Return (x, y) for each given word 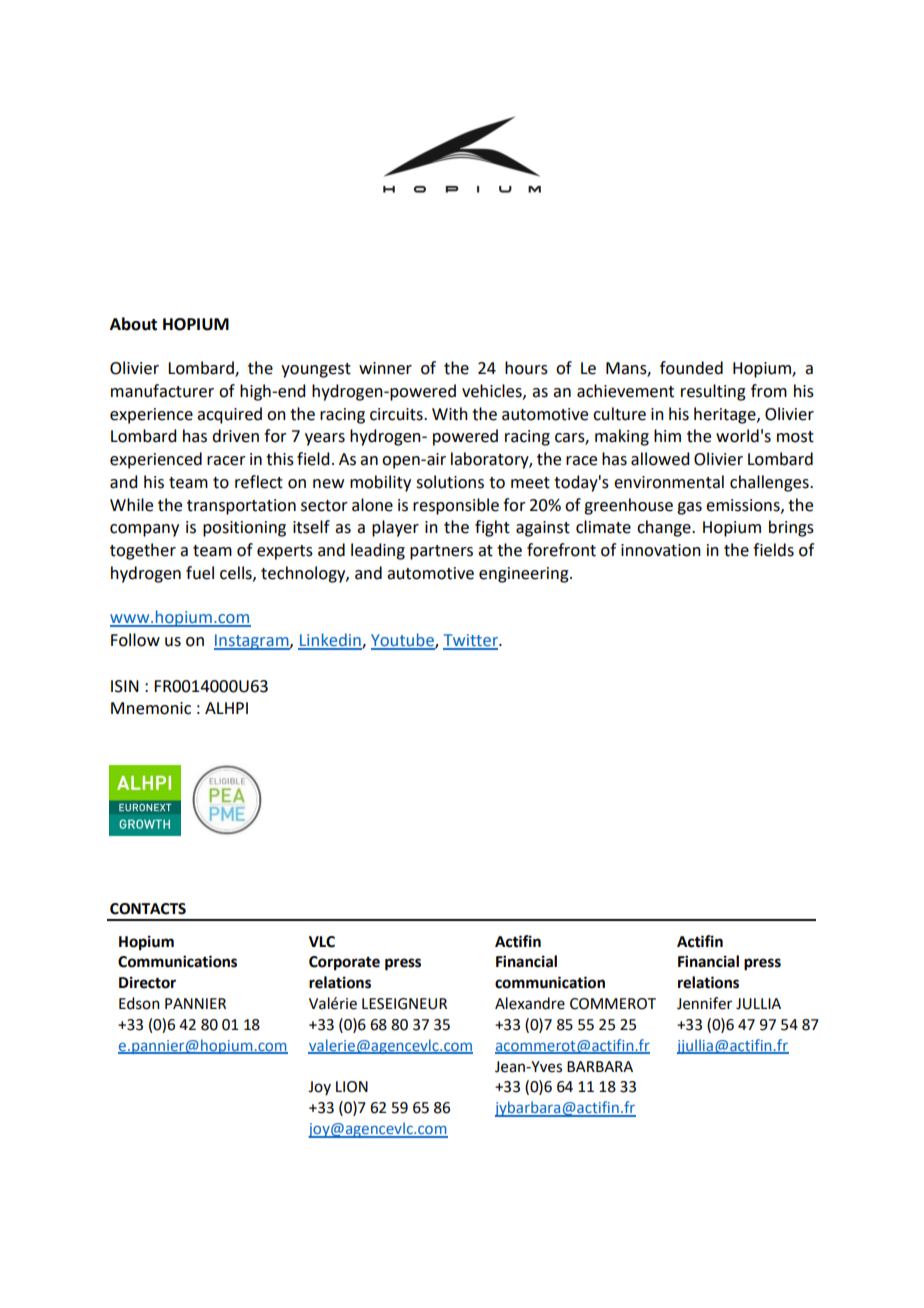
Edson (139, 1003)
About (133, 324)
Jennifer (704, 1003)
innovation (661, 550)
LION (352, 1087)
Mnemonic (151, 708)
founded (691, 368)
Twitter (471, 641)
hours (526, 368)
